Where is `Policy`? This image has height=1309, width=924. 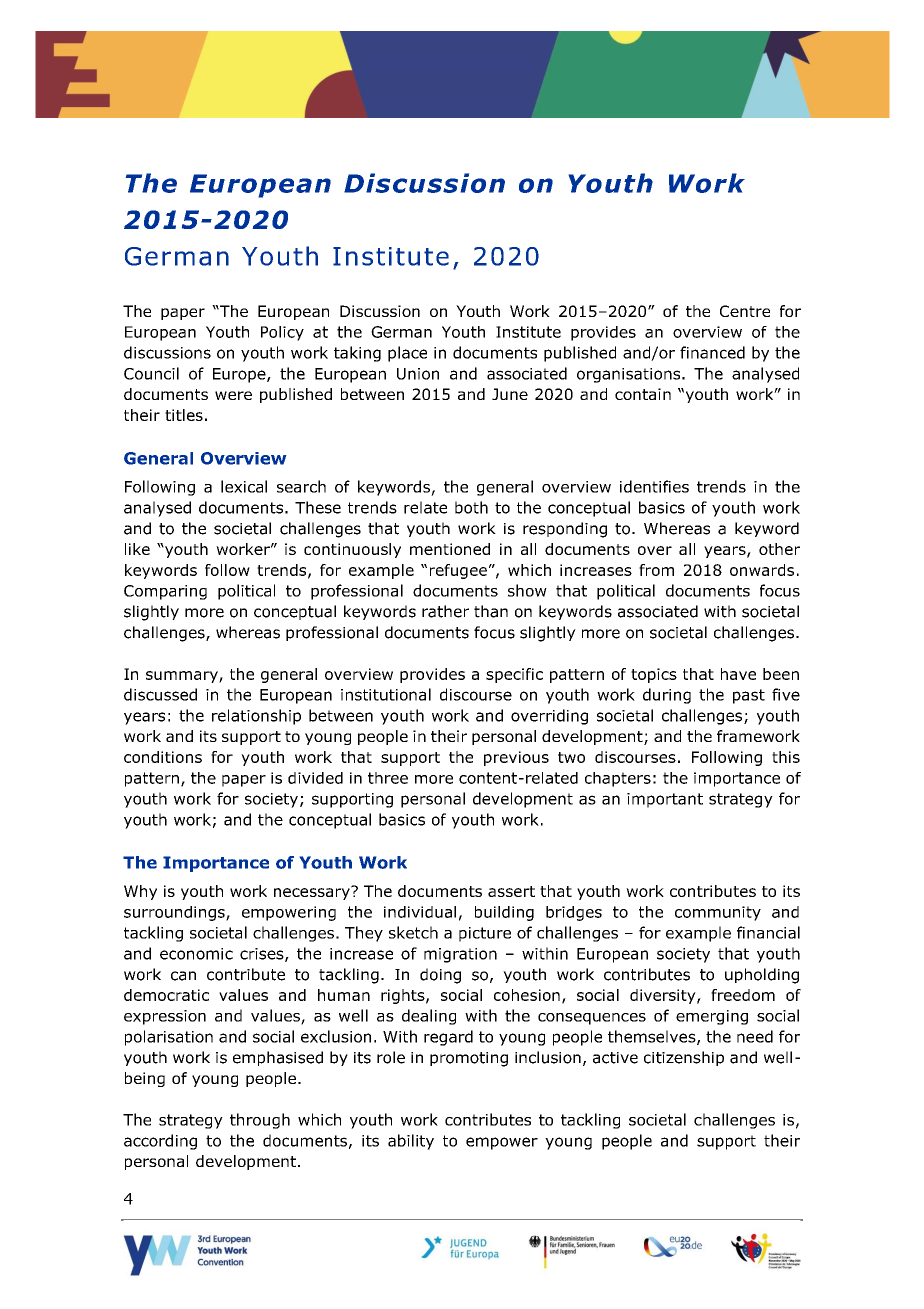 Policy is located at coordinates (282, 333).
